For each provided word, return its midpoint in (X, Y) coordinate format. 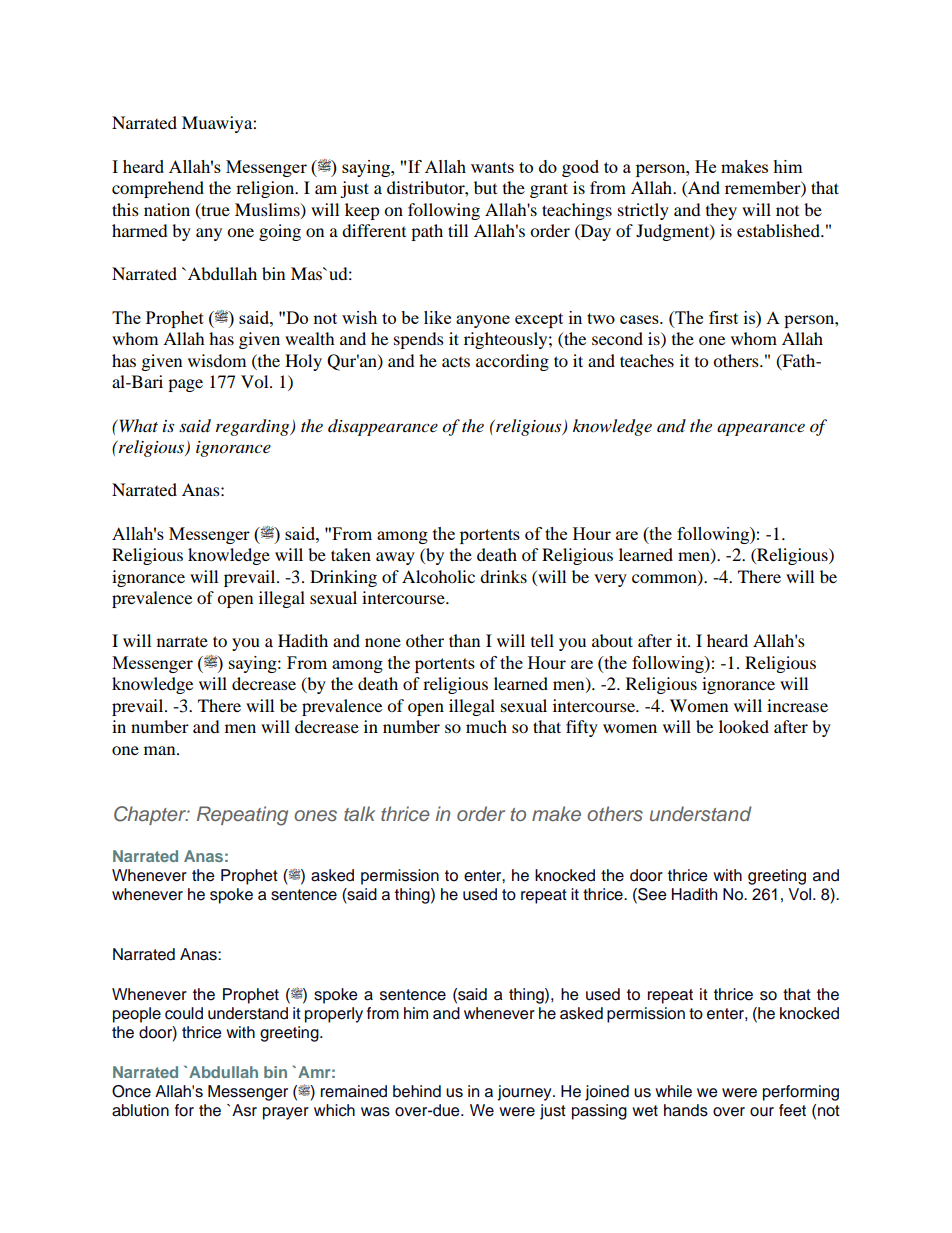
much (486, 726)
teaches (647, 360)
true (214, 210)
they (721, 211)
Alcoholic (438, 576)
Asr (244, 1110)
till (458, 230)
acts (456, 362)
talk (359, 813)
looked (744, 726)
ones (315, 815)
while (673, 1091)
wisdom (217, 360)
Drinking (343, 578)
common (665, 579)
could (184, 1013)
